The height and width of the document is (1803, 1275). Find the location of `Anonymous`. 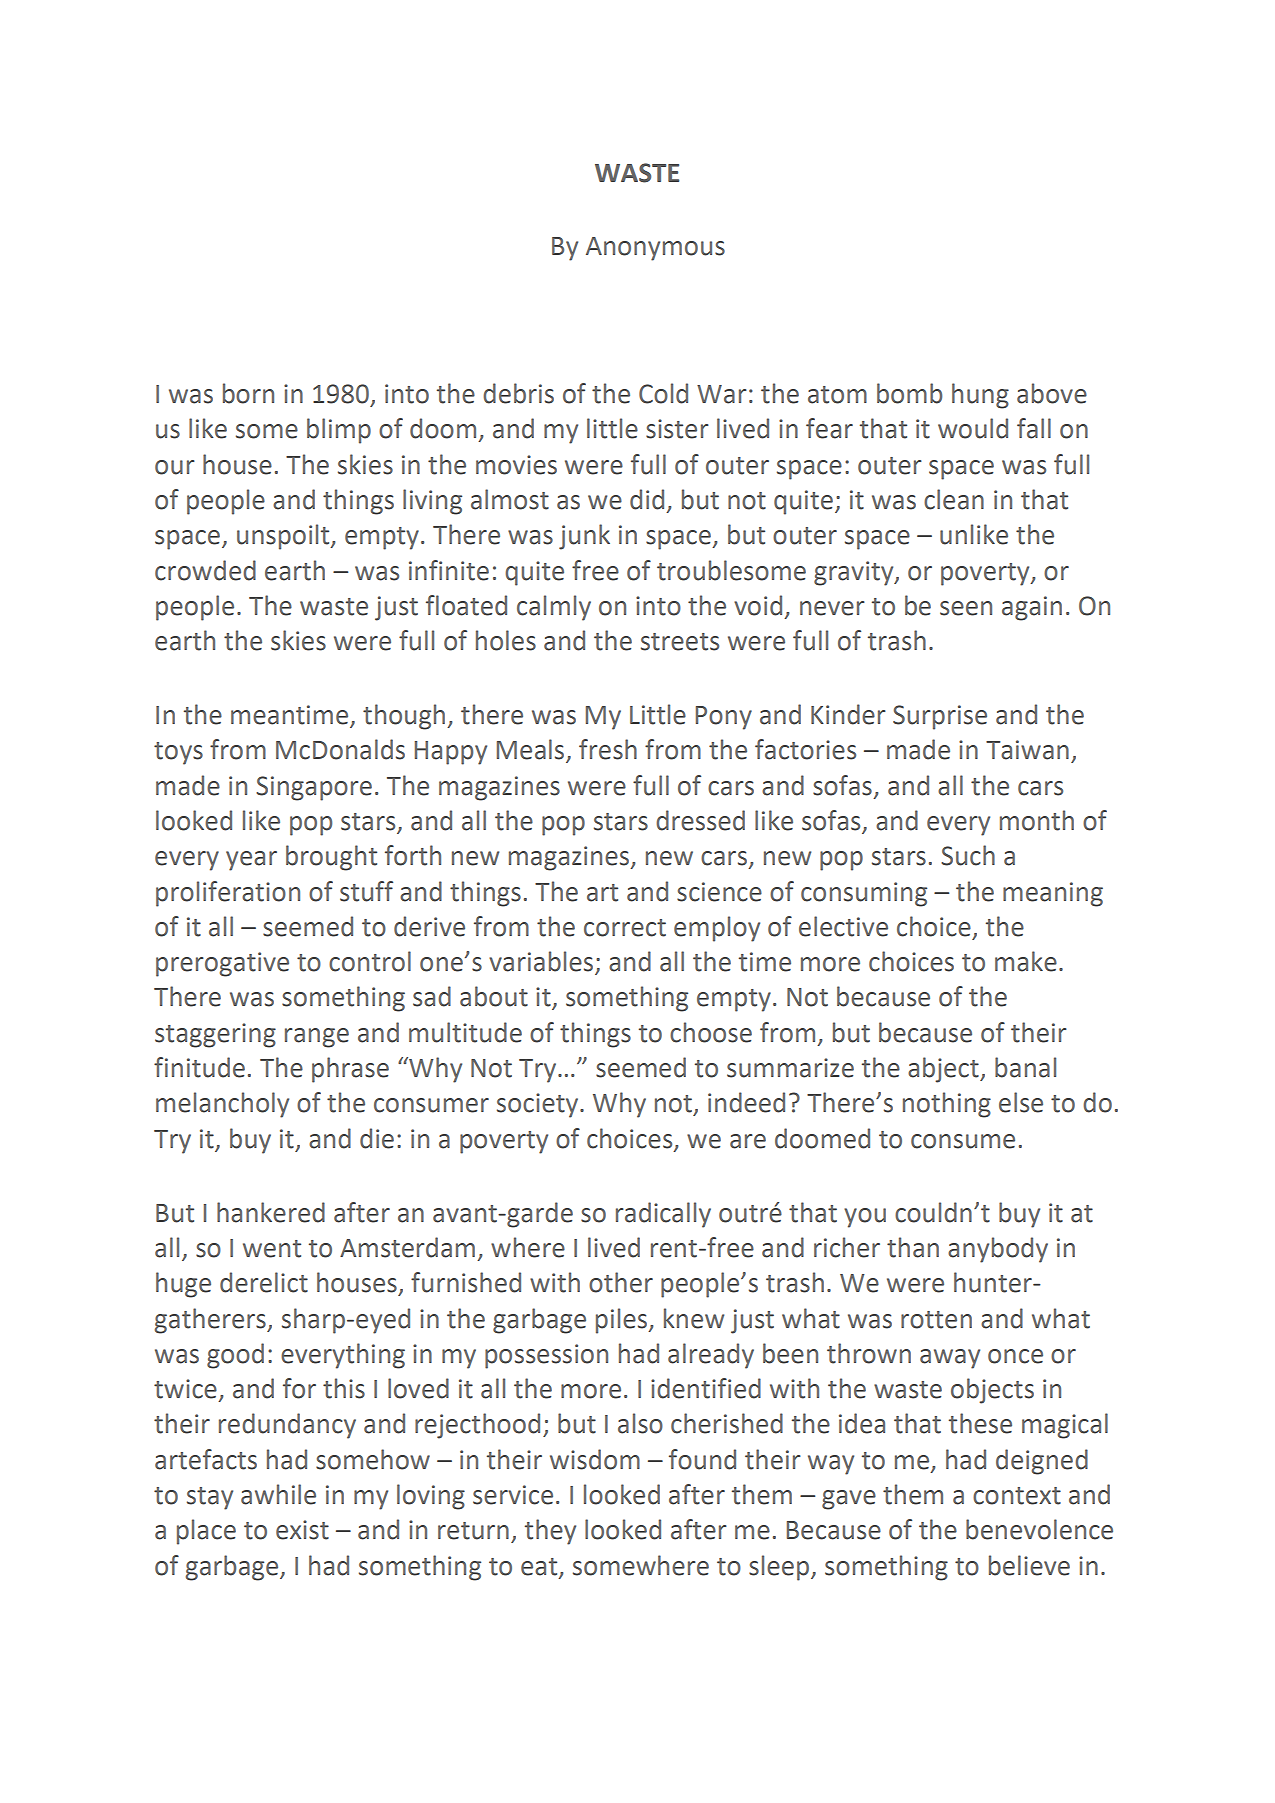

Anonymous is located at coordinates (655, 249).
